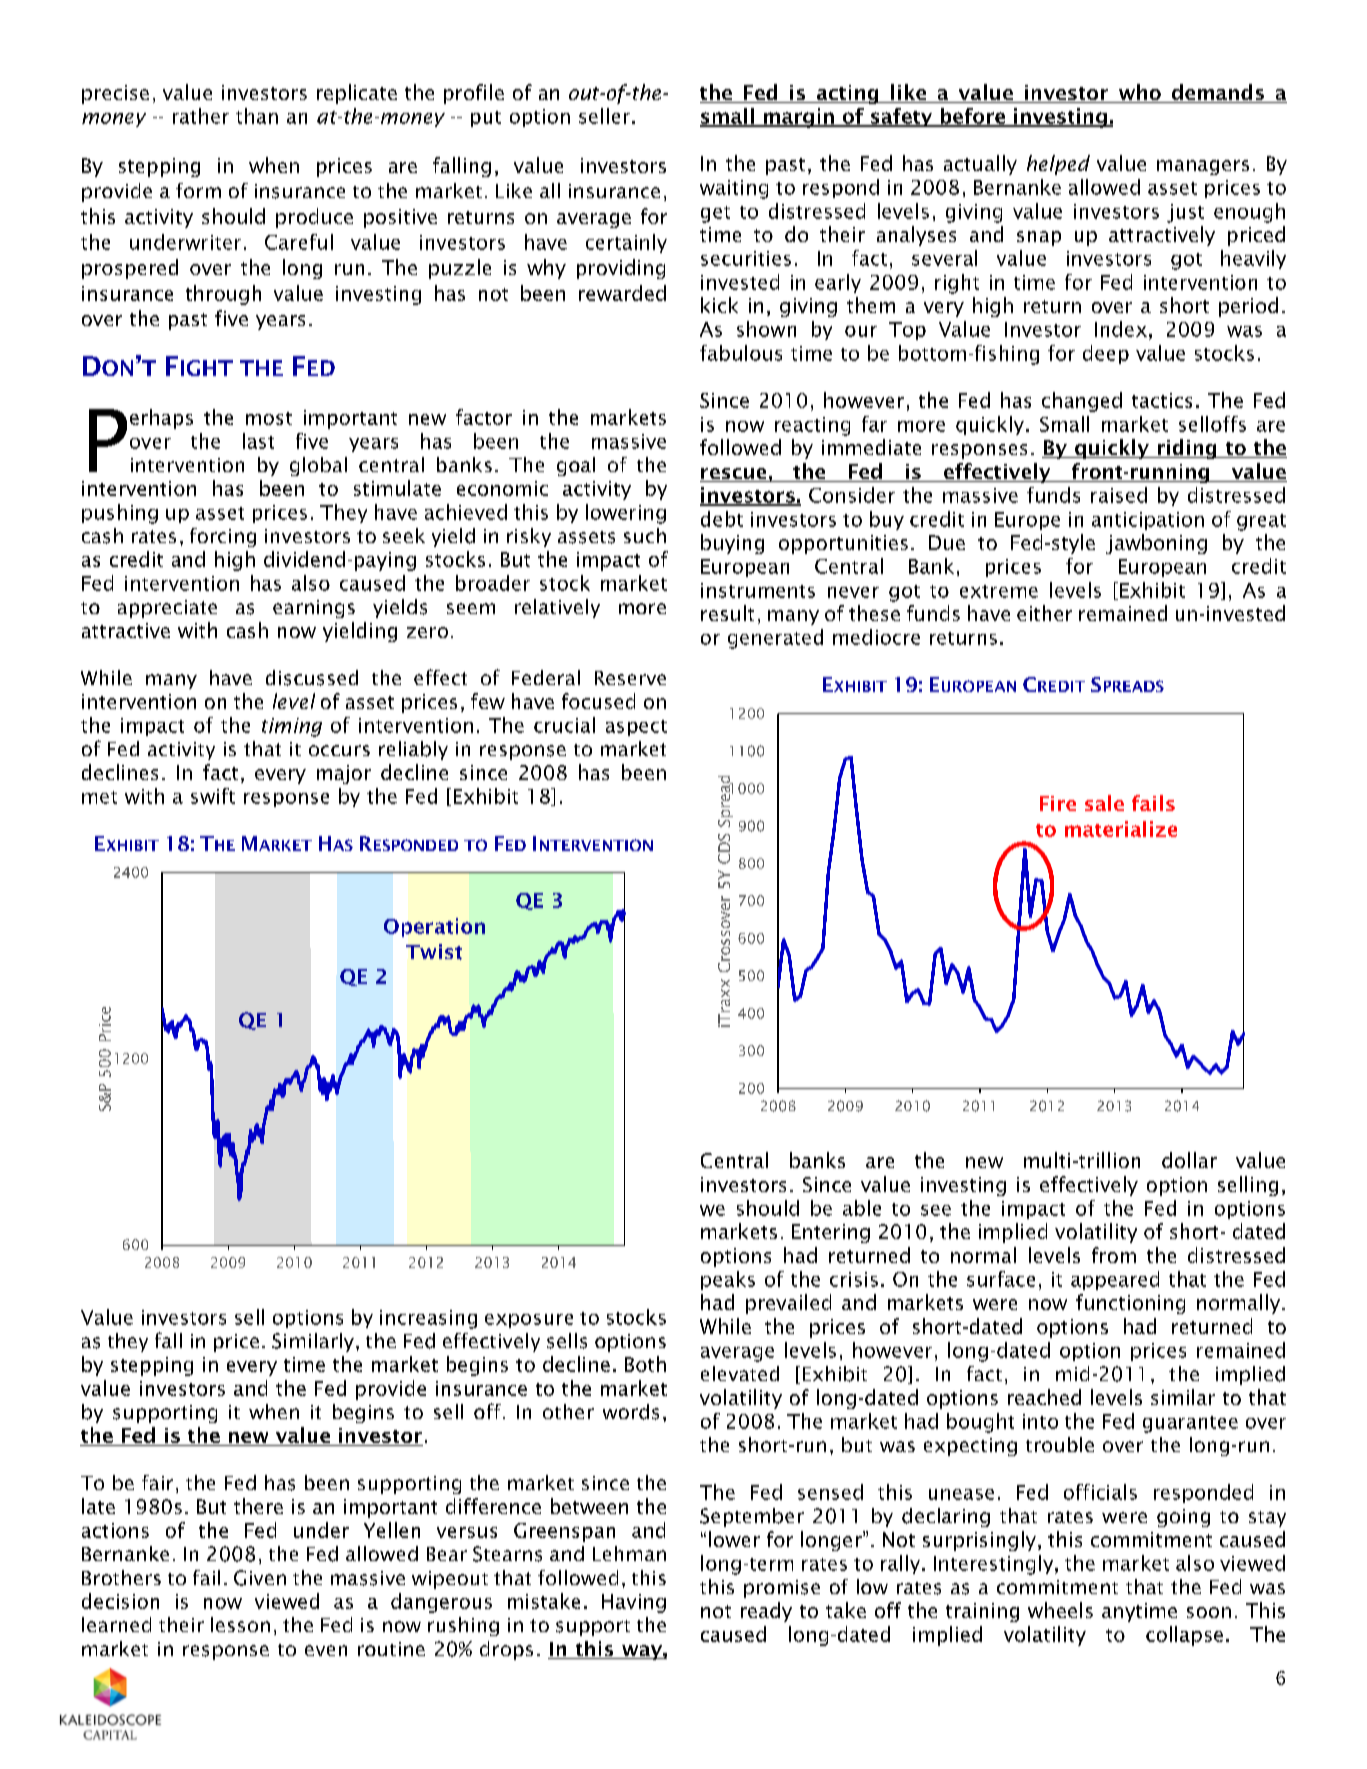 The height and width of the document is (1769, 1367). Describe the element at coordinates (1139, 93) in the document. I see `who` at that location.
